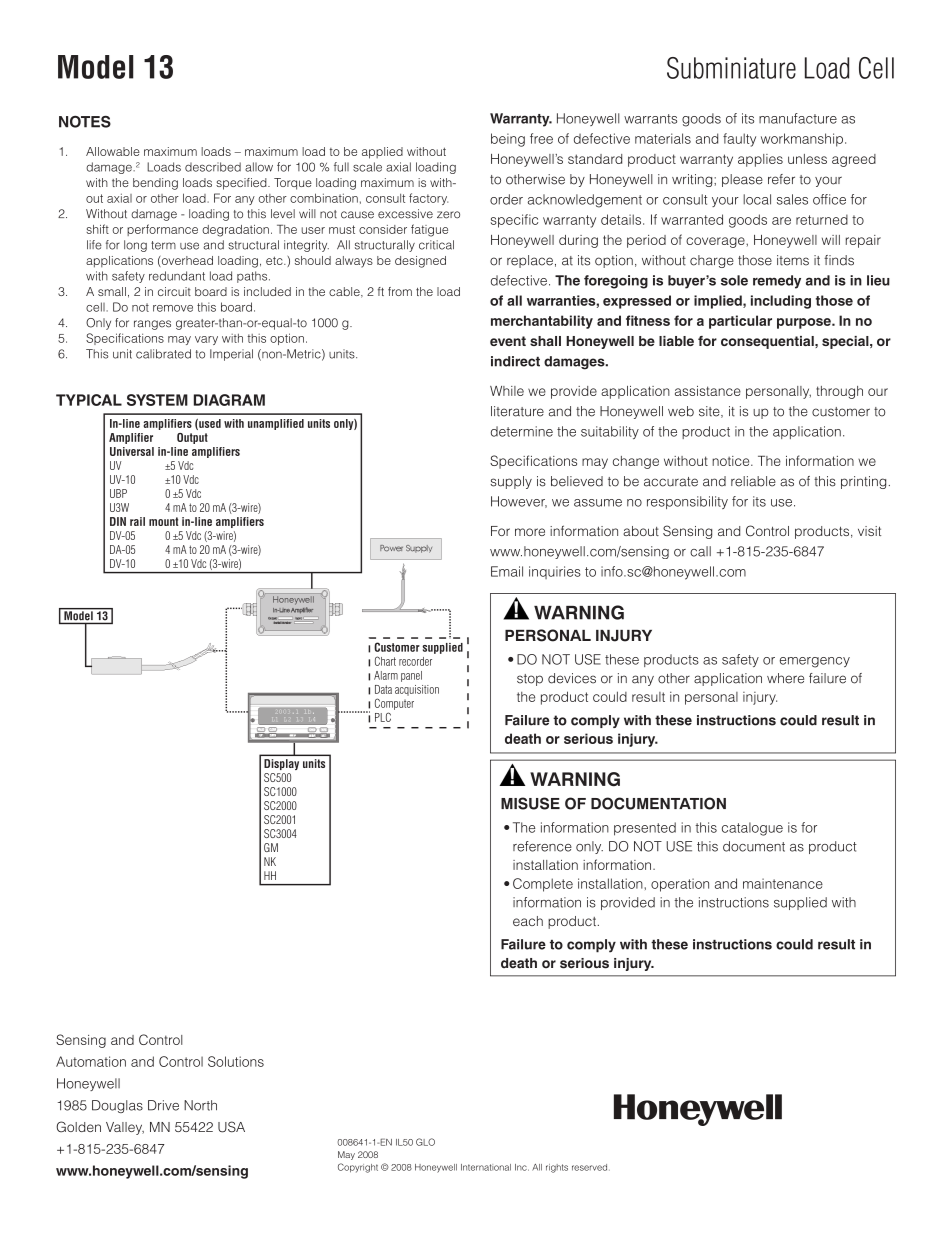  What do you see at coordinates (508, 140) in the screenshot?
I see `being` at bounding box center [508, 140].
